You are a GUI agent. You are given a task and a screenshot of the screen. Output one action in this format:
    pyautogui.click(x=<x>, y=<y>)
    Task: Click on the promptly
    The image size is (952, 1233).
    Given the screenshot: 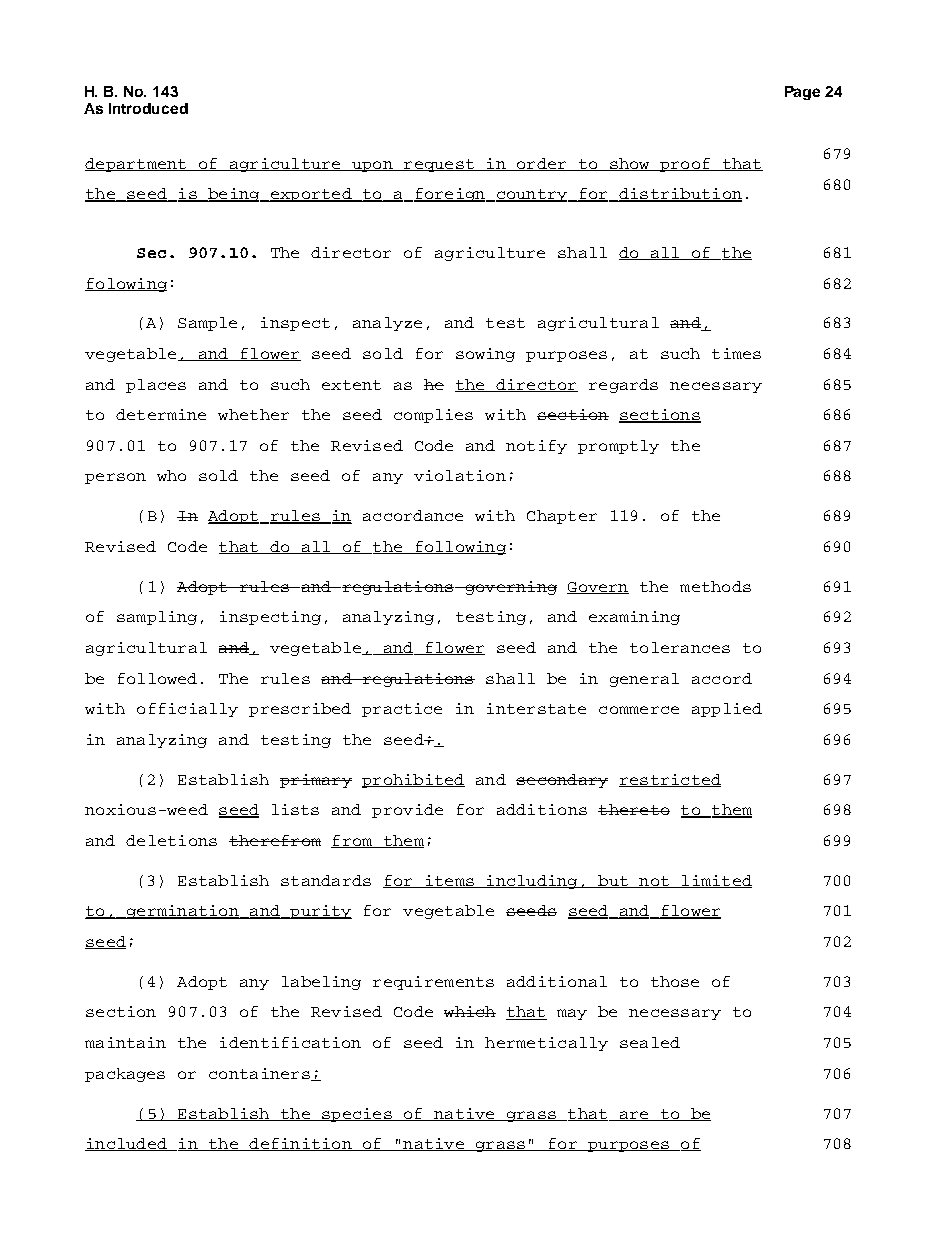 What is the action you would take?
    pyautogui.click(x=618, y=447)
